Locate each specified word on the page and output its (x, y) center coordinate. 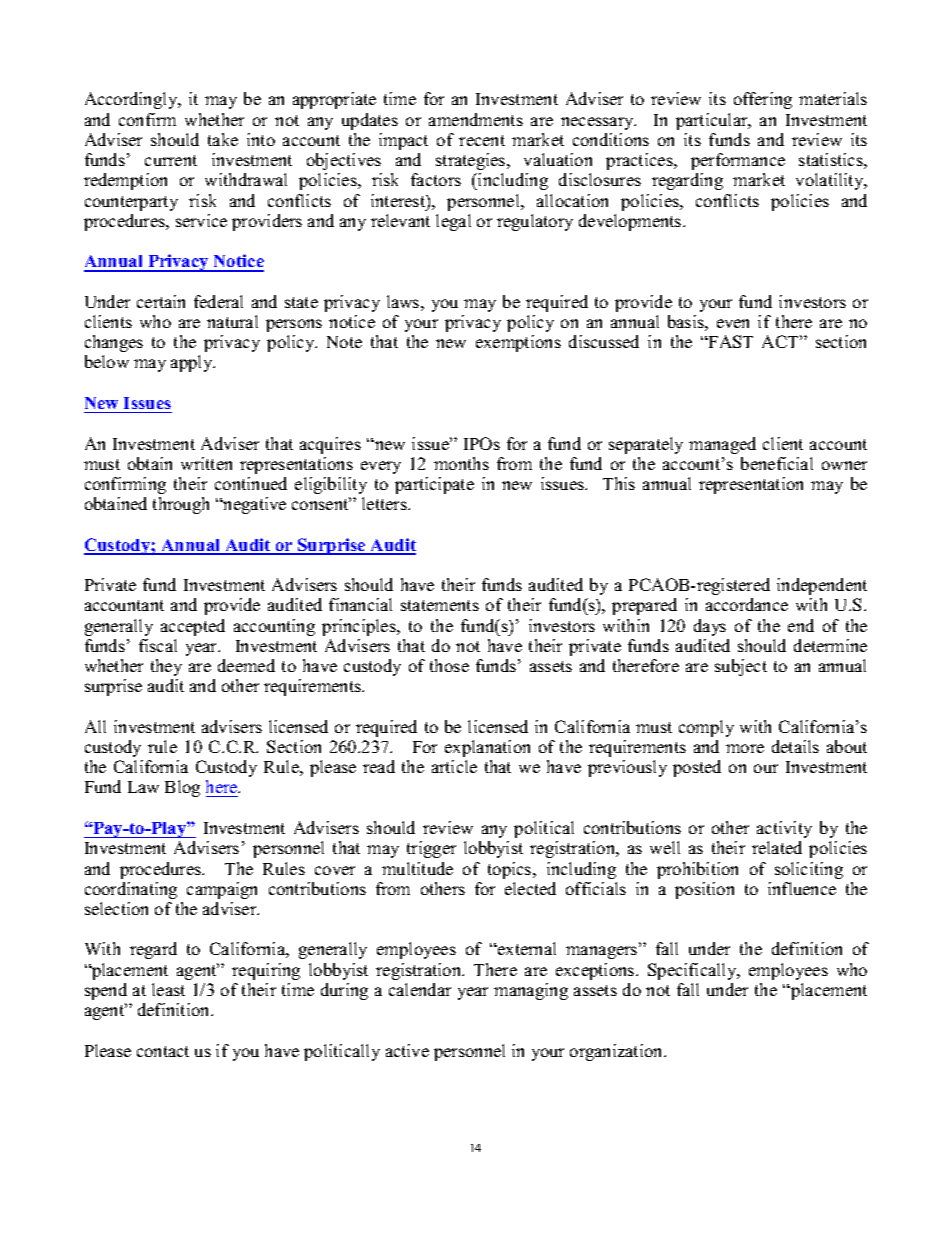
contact (163, 1051)
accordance (747, 604)
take (223, 139)
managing (531, 991)
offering (763, 100)
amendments (476, 119)
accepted (193, 627)
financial (360, 604)
